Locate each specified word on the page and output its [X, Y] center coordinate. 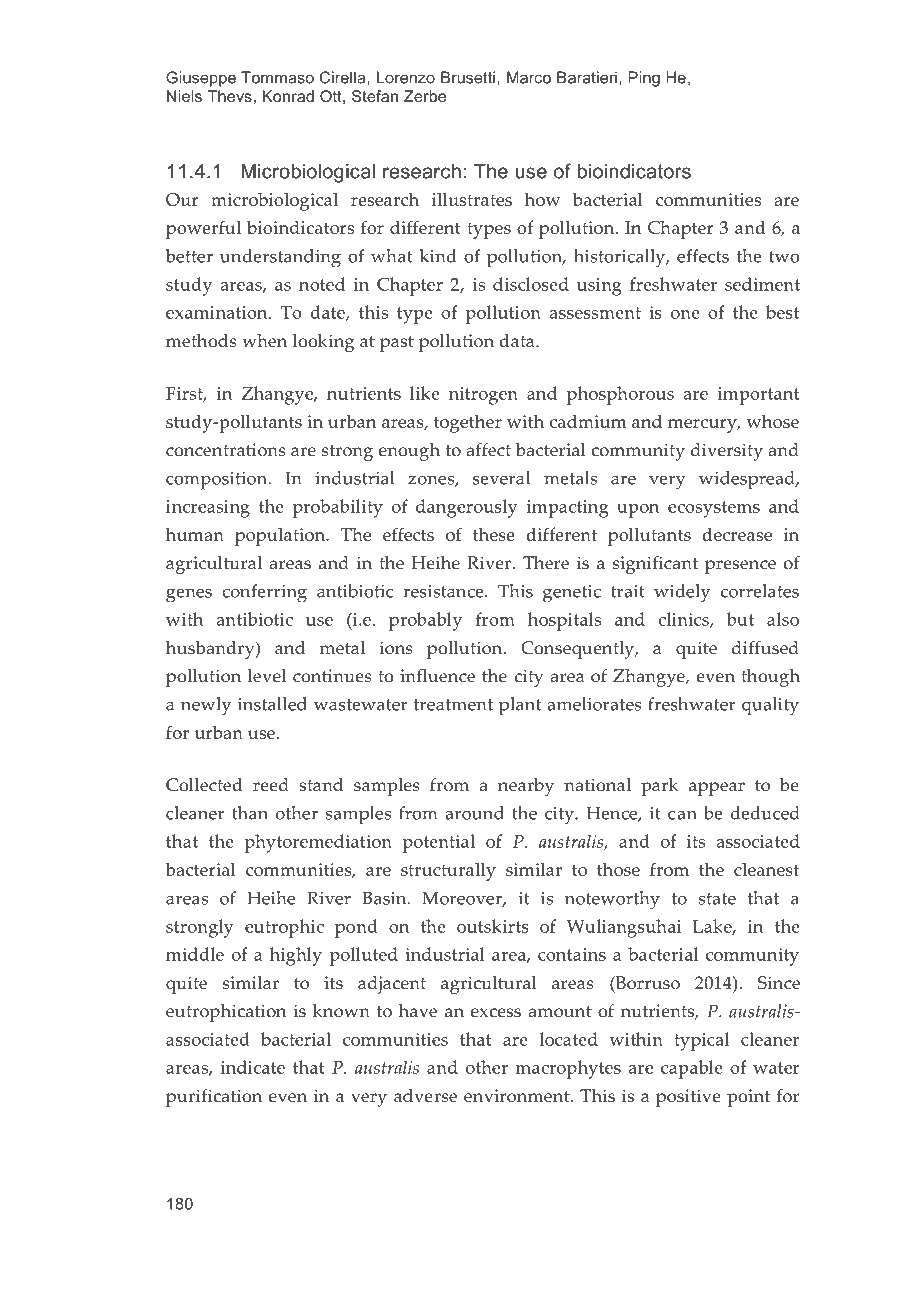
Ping [644, 79]
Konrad [288, 96]
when [264, 341]
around [474, 813]
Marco [529, 77]
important [759, 396]
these [494, 534]
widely [682, 593]
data [518, 341]
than [250, 813]
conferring [264, 593]
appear [717, 789]
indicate [253, 1067]
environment [518, 1096]
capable [692, 1069]
